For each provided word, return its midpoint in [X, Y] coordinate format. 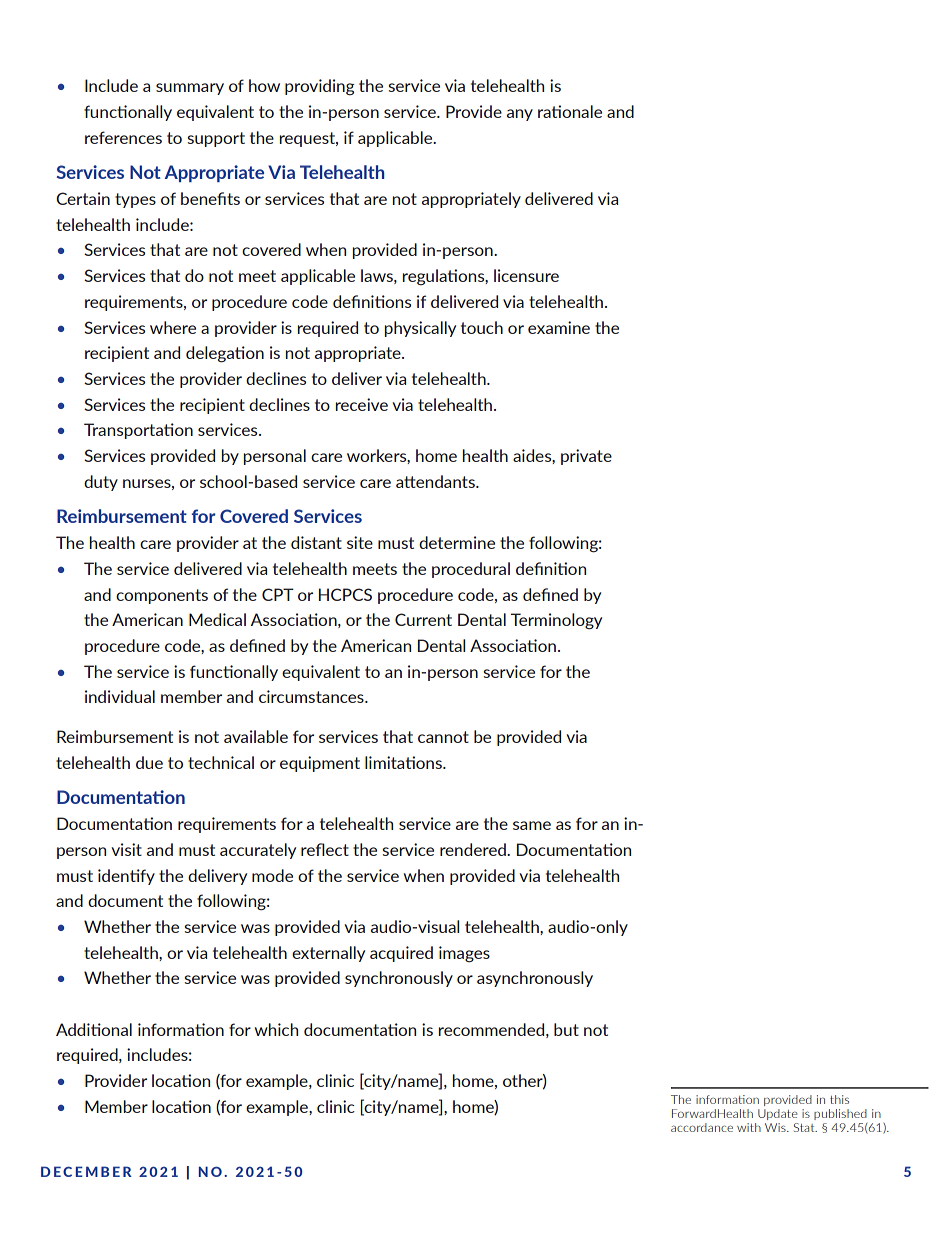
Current [423, 619]
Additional [94, 1029]
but [566, 1029]
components [162, 596]
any [520, 115]
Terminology [556, 621]
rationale [570, 111]
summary [190, 89]
